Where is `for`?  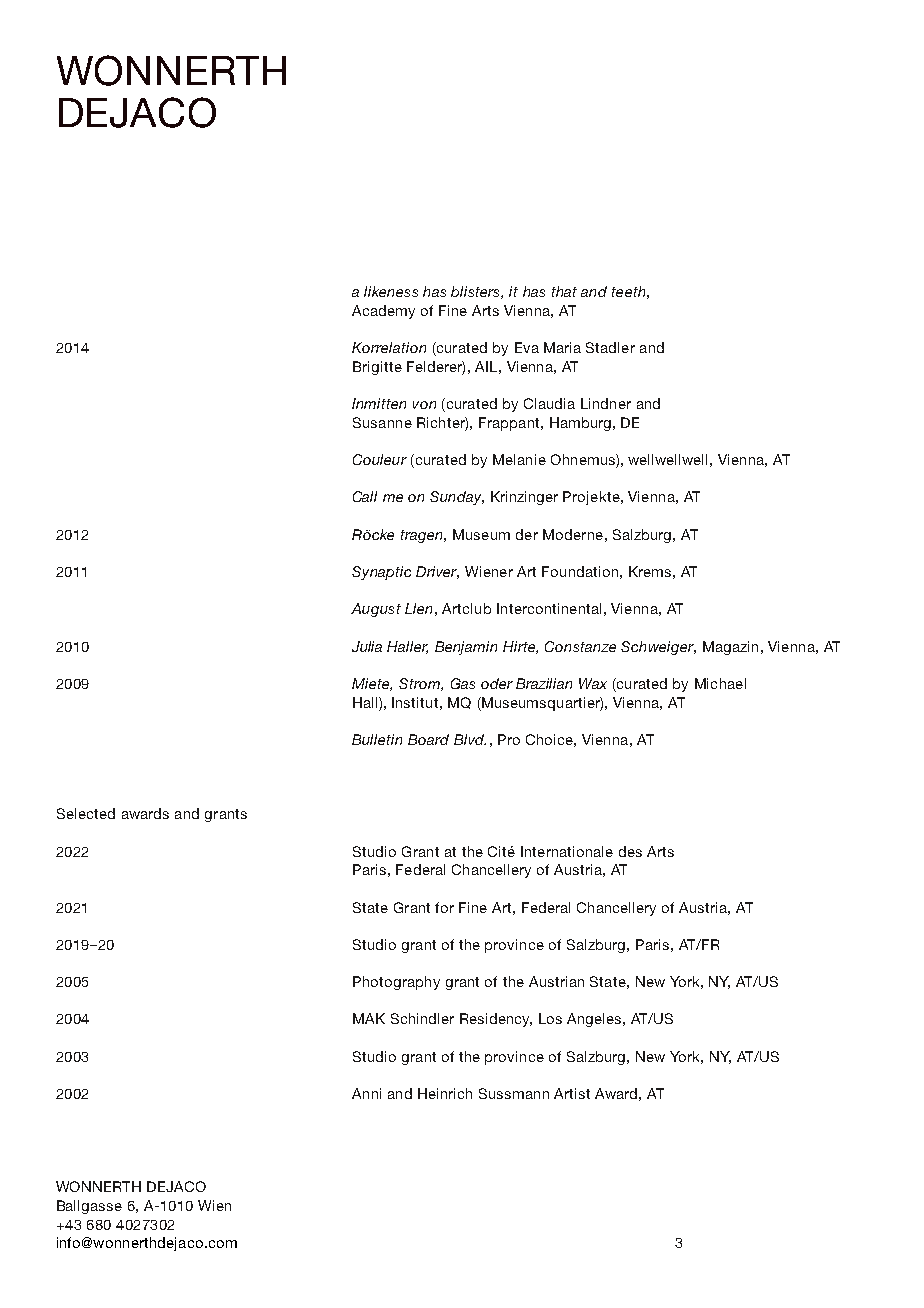
for is located at coordinates (444, 907).
